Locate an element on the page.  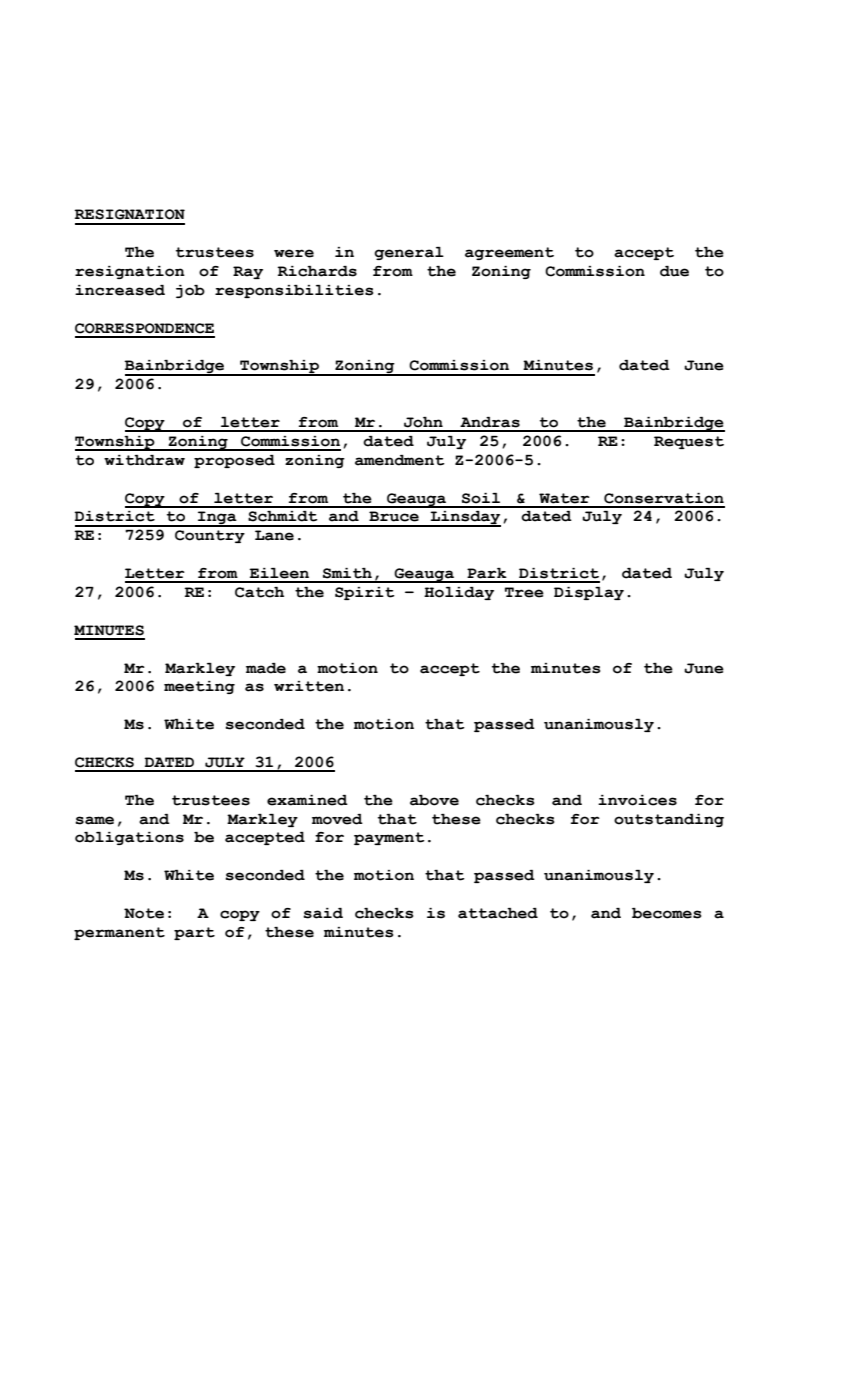
amendment is located at coordinates (400, 460).
